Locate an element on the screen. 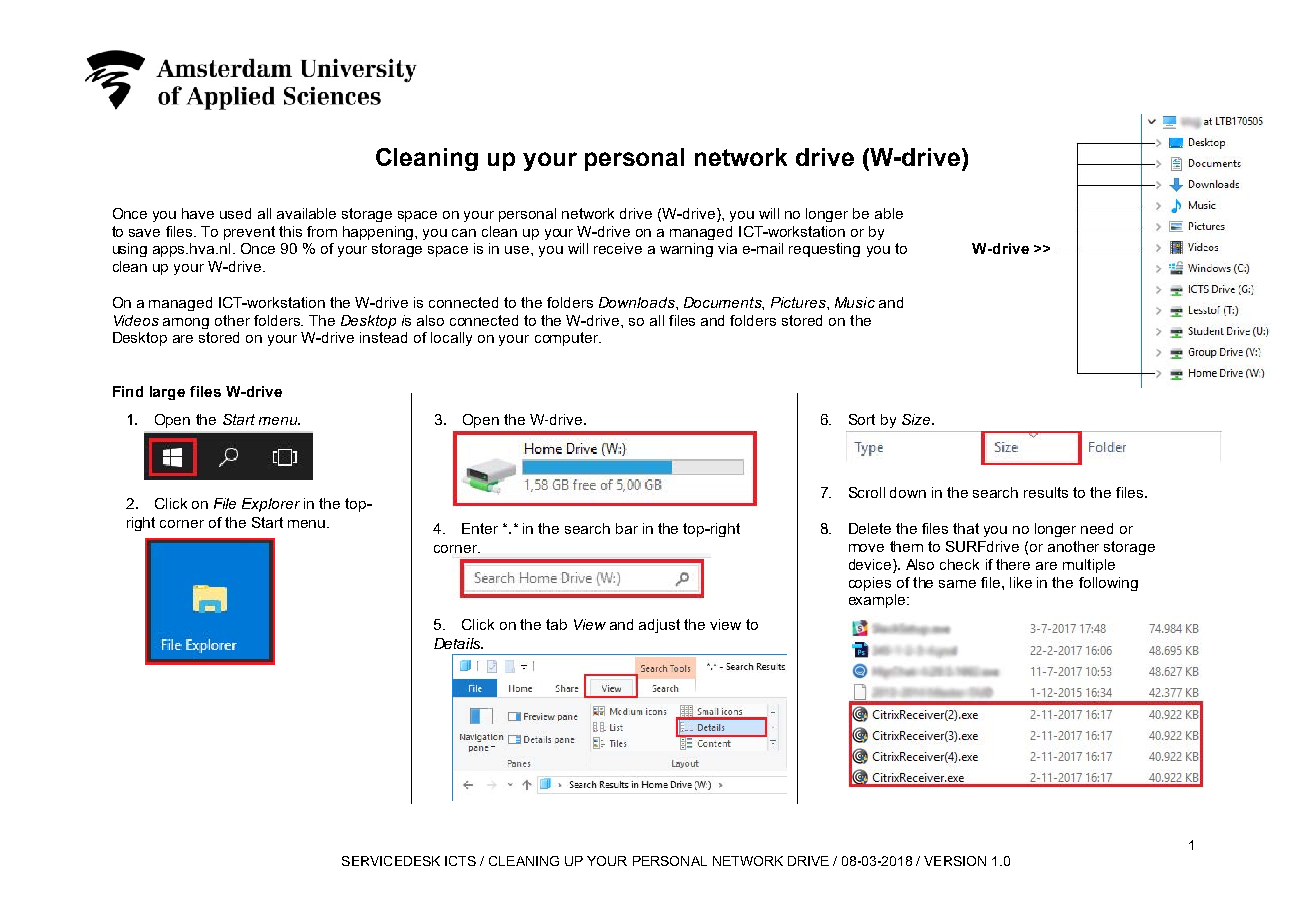 The image size is (1308, 924). requesting is located at coordinates (824, 250).
